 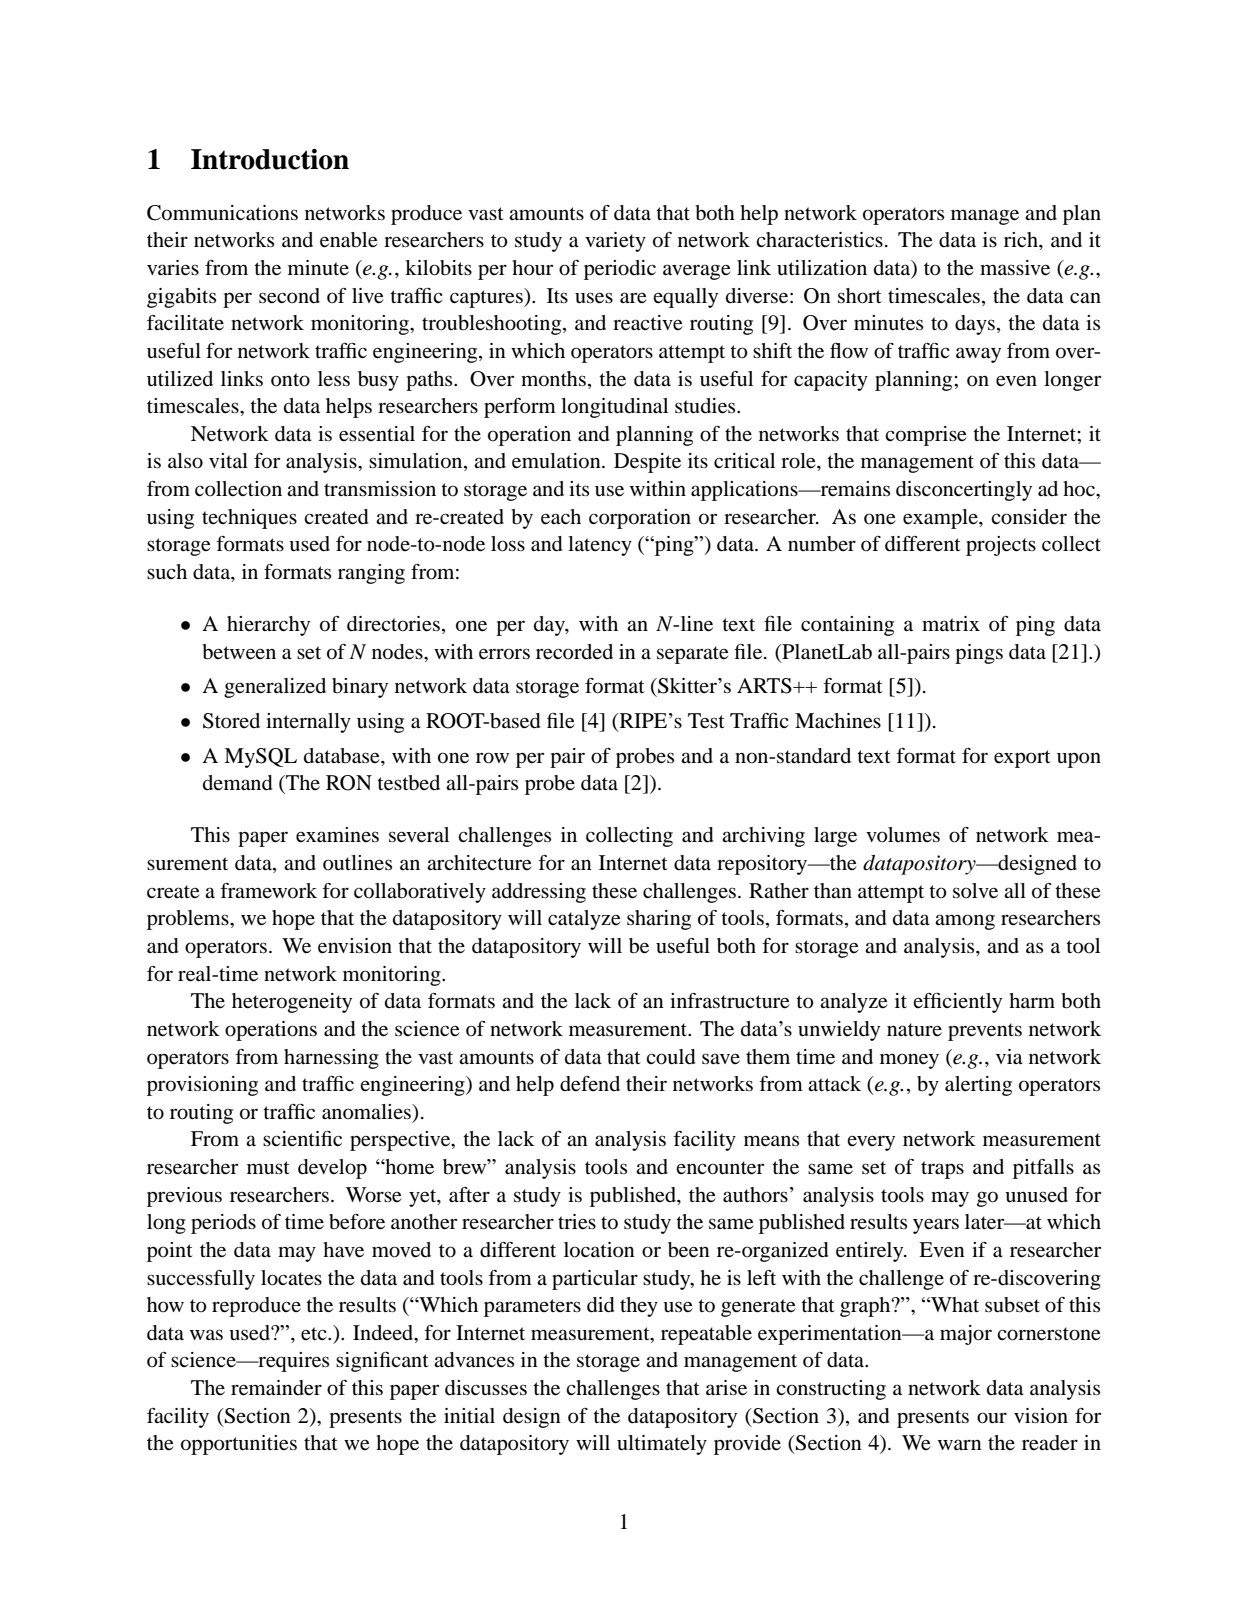 I want to click on remainder, so click(x=276, y=1388).
